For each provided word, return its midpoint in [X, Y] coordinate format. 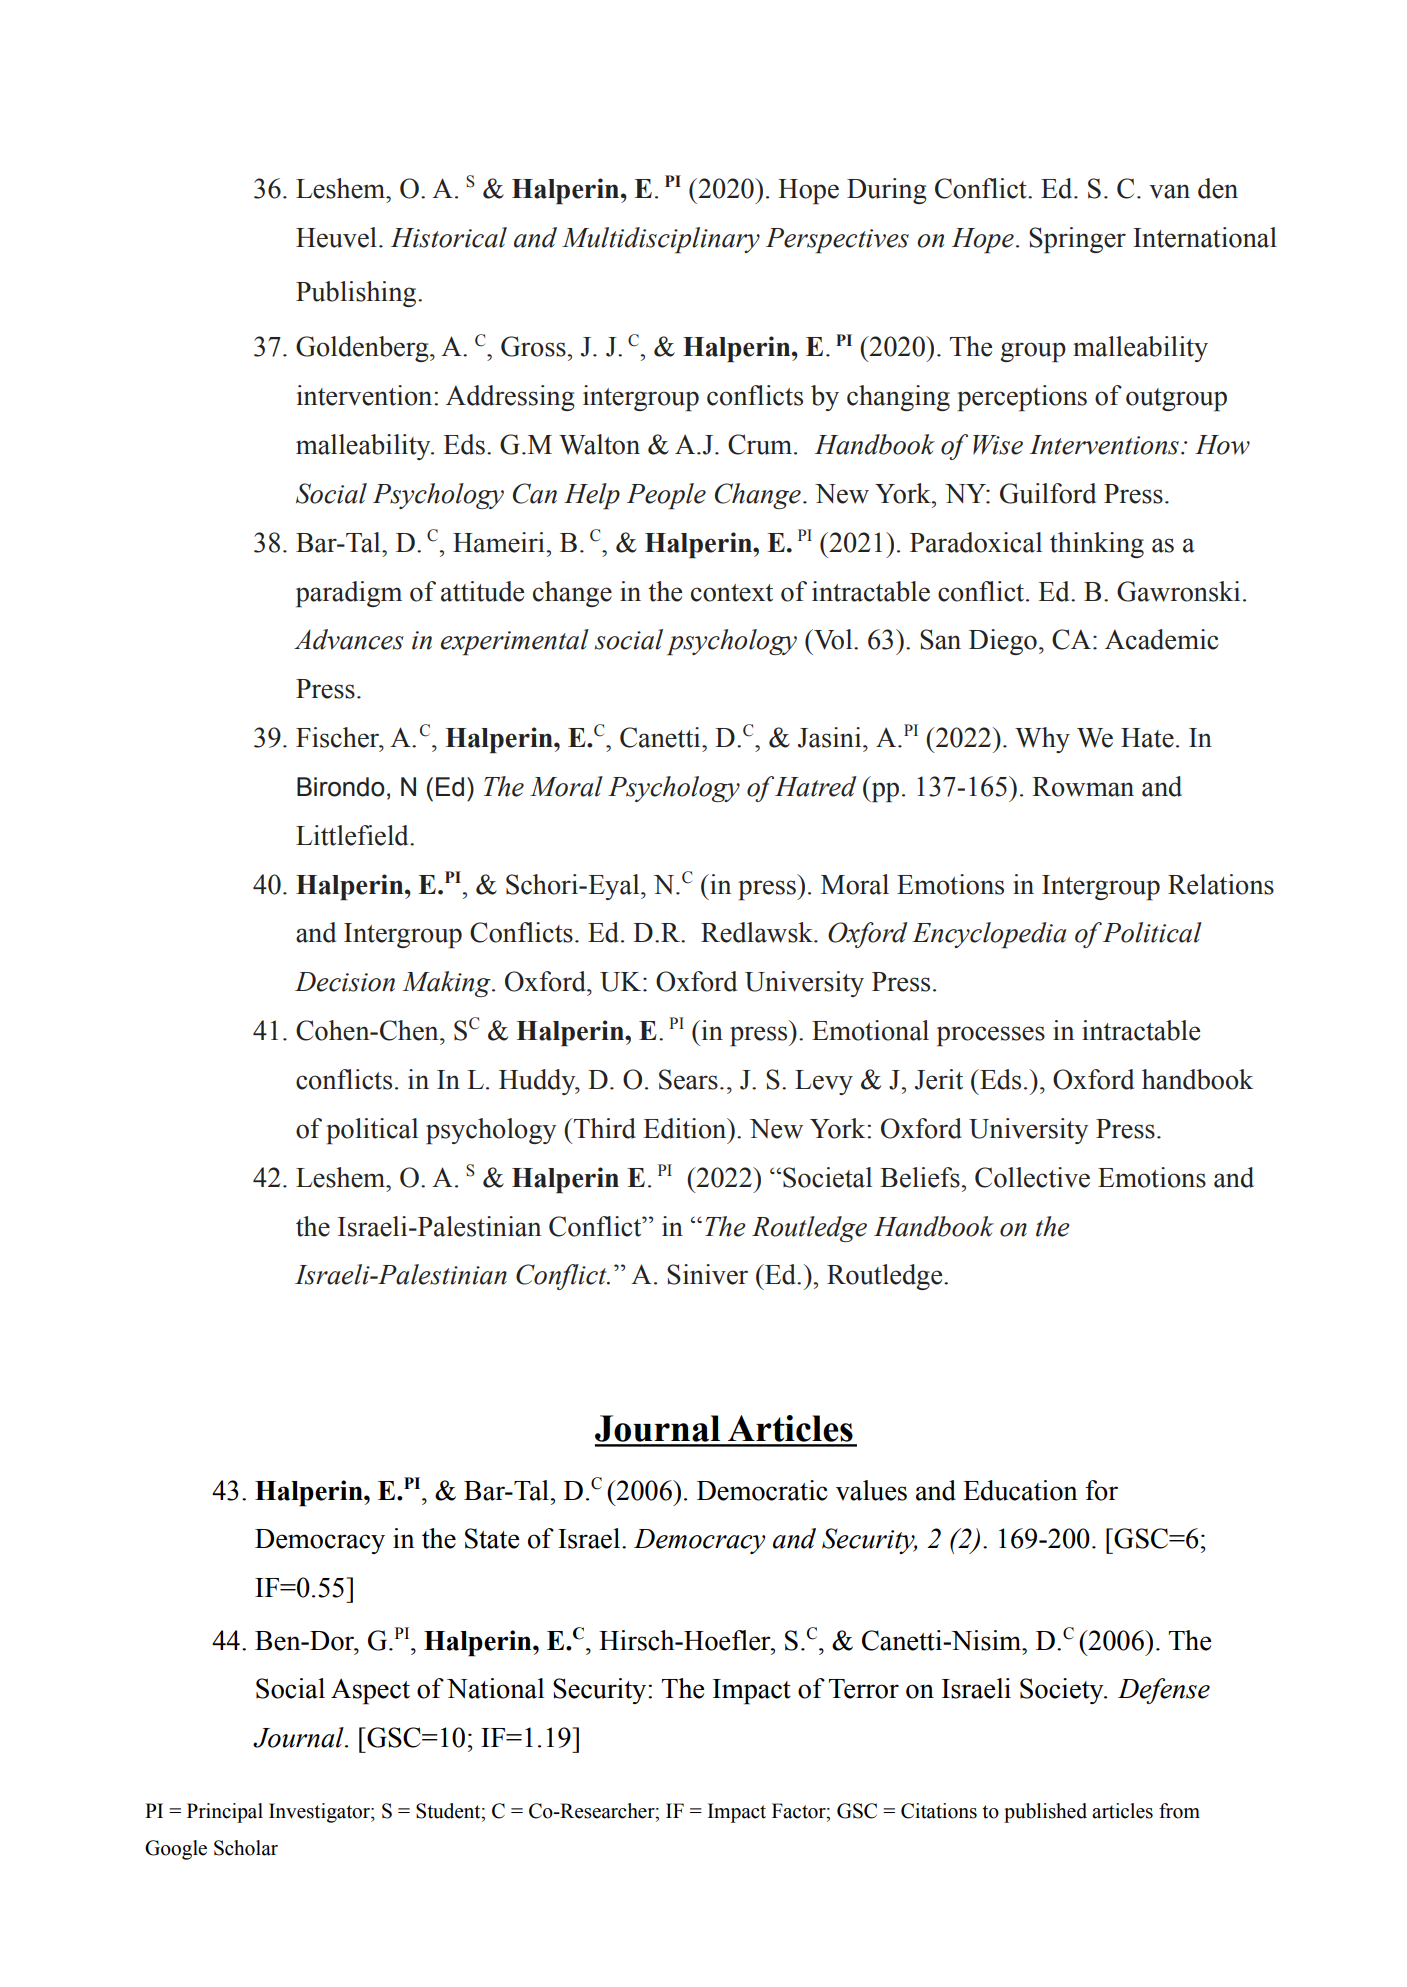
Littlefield [353, 835]
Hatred [816, 786]
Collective [1032, 1177]
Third [604, 1128]
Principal [225, 1813]
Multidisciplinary [661, 240]
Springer [1077, 240]
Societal [827, 1177]
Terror [863, 1689]
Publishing [357, 294]
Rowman [1083, 787]
